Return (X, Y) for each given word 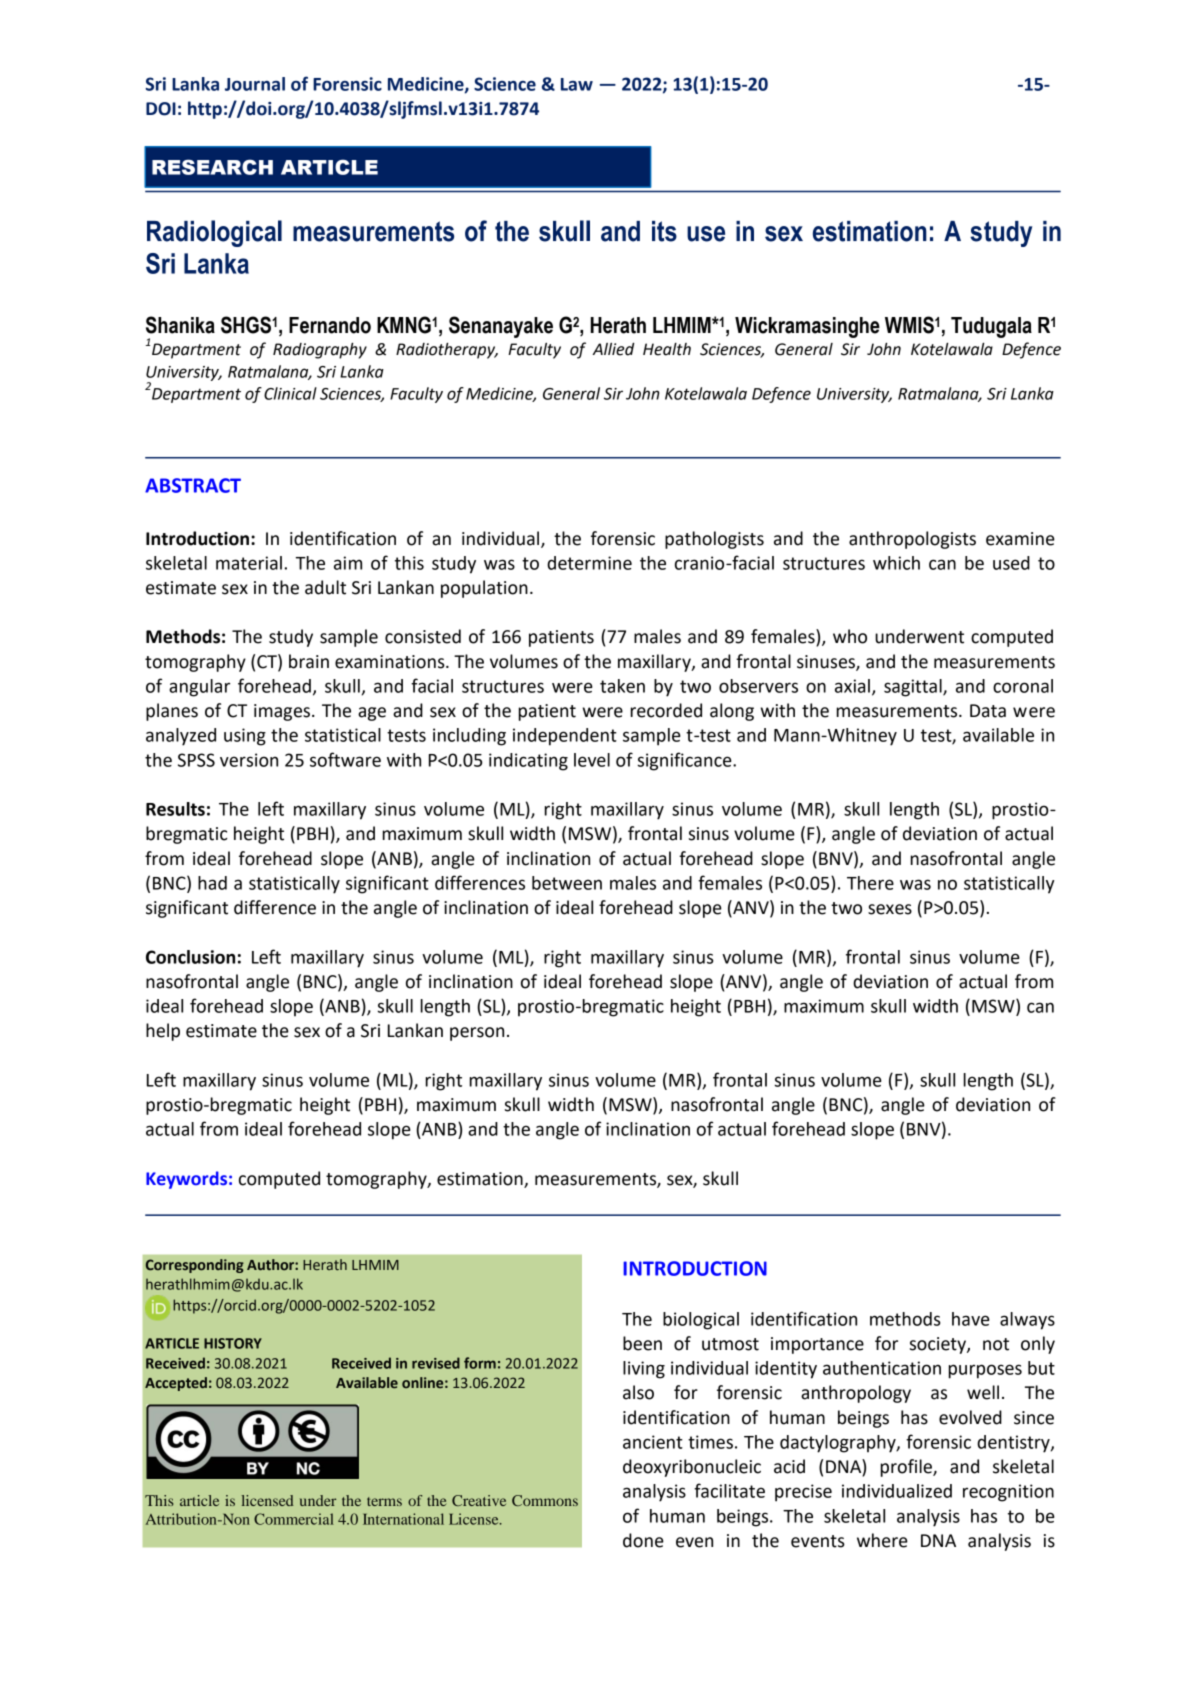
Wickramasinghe (807, 327)
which (896, 563)
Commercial (294, 1519)
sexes (890, 909)
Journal (255, 84)
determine (589, 563)
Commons (545, 1500)
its (664, 231)
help (163, 1032)
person (477, 1034)
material (249, 563)
